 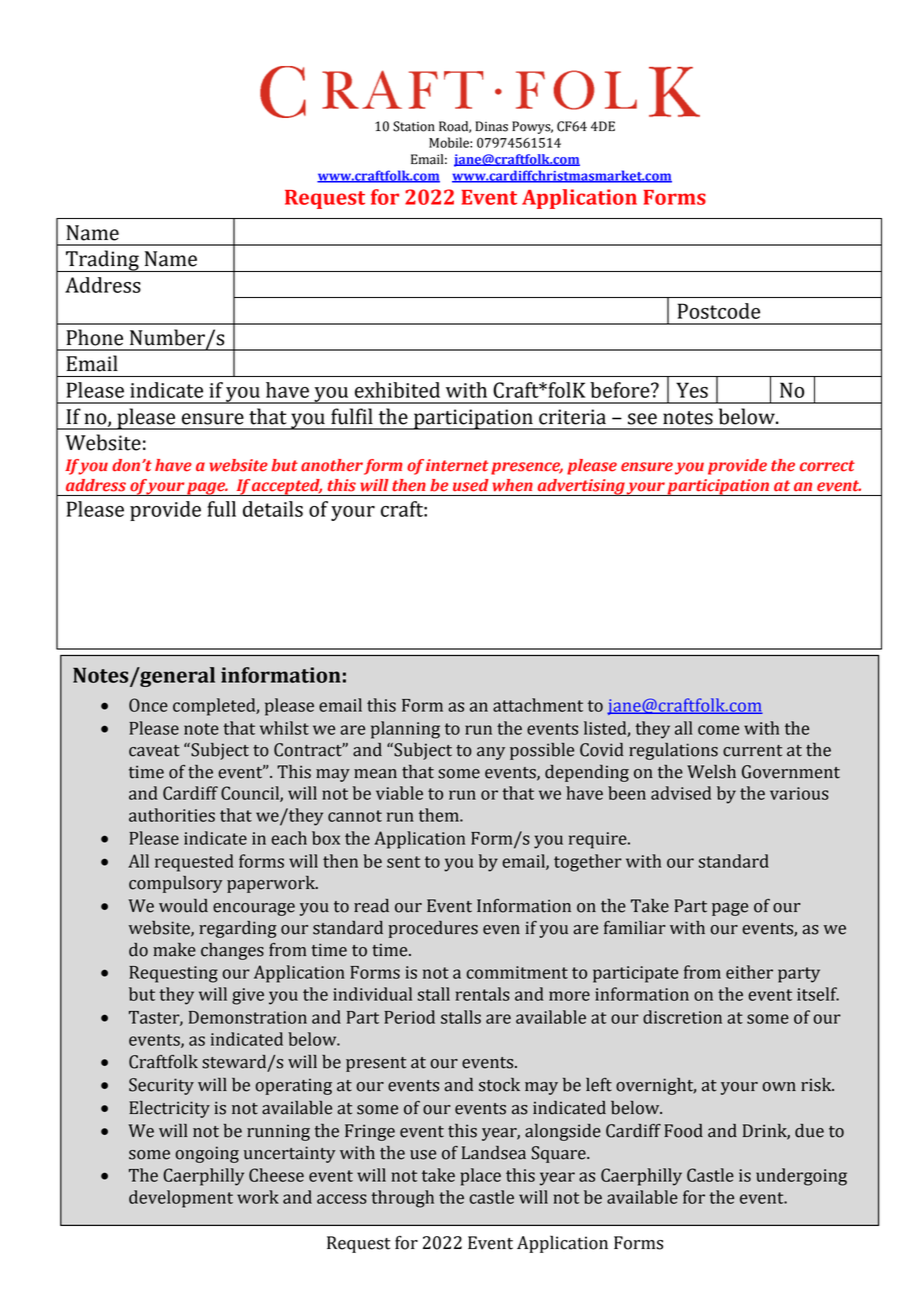 I want to click on either, so click(x=749, y=972).
